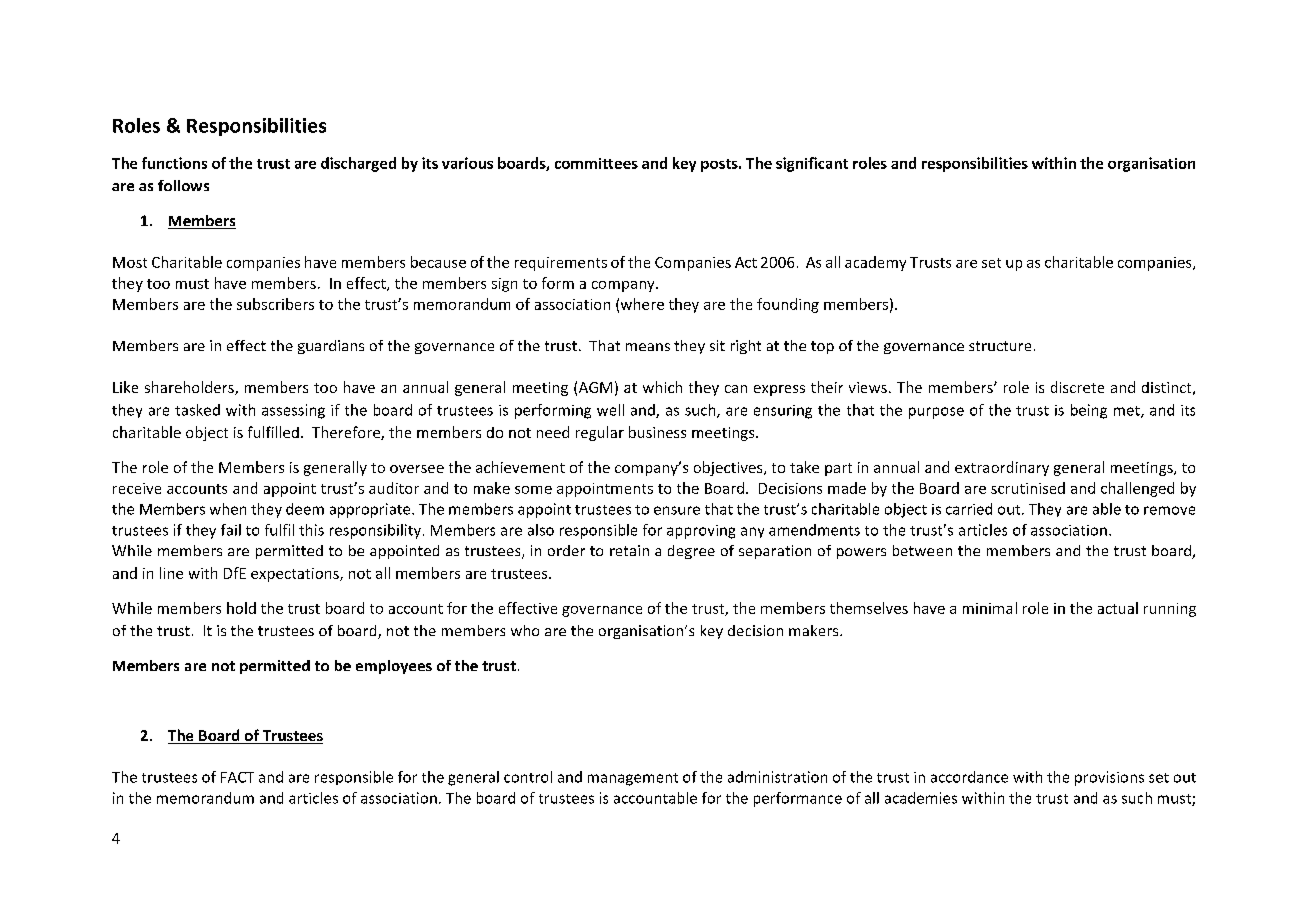 This image has width=1308, height=924. What do you see at coordinates (293, 411) in the image?
I see `assessing` at bounding box center [293, 411].
